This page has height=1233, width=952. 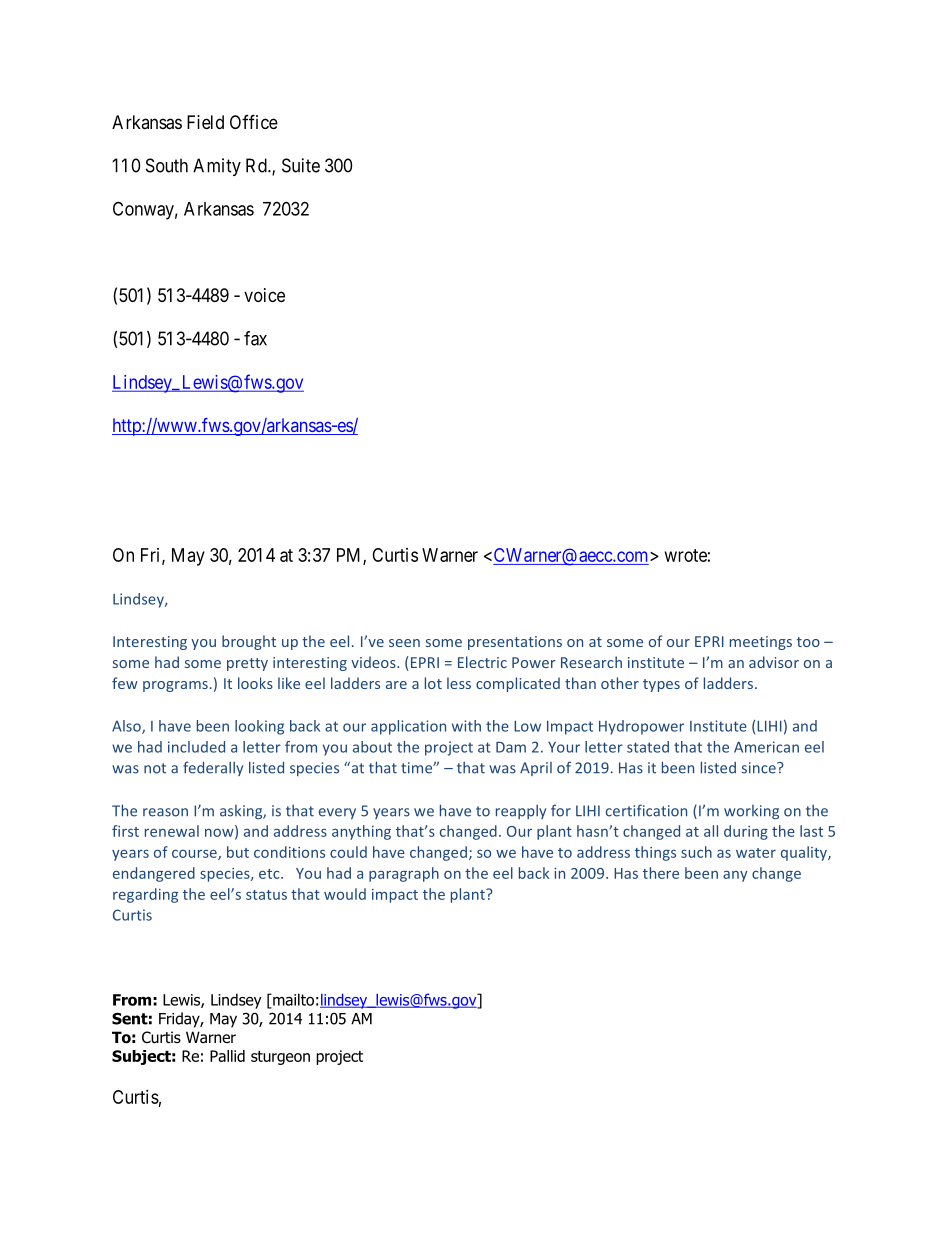 What do you see at coordinates (301, 165) in the page?
I see `Suite` at bounding box center [301, 165].
